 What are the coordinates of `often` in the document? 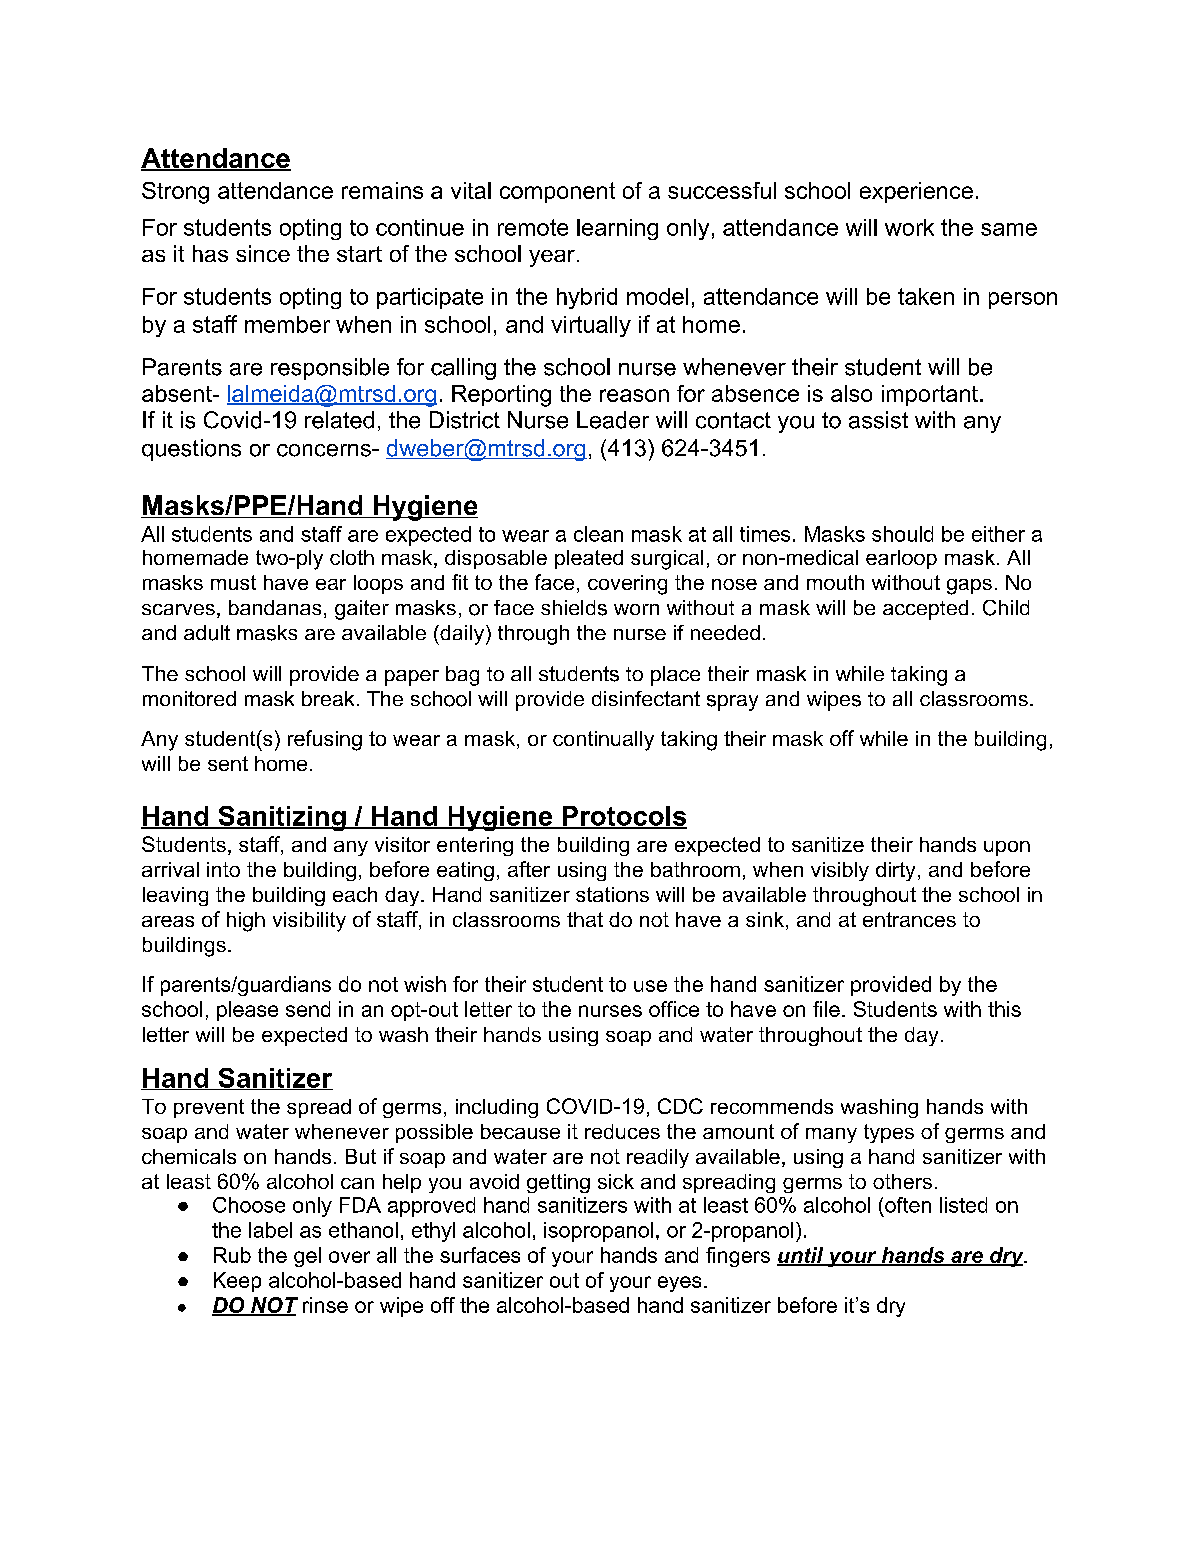 It's located at (908, 1205).
